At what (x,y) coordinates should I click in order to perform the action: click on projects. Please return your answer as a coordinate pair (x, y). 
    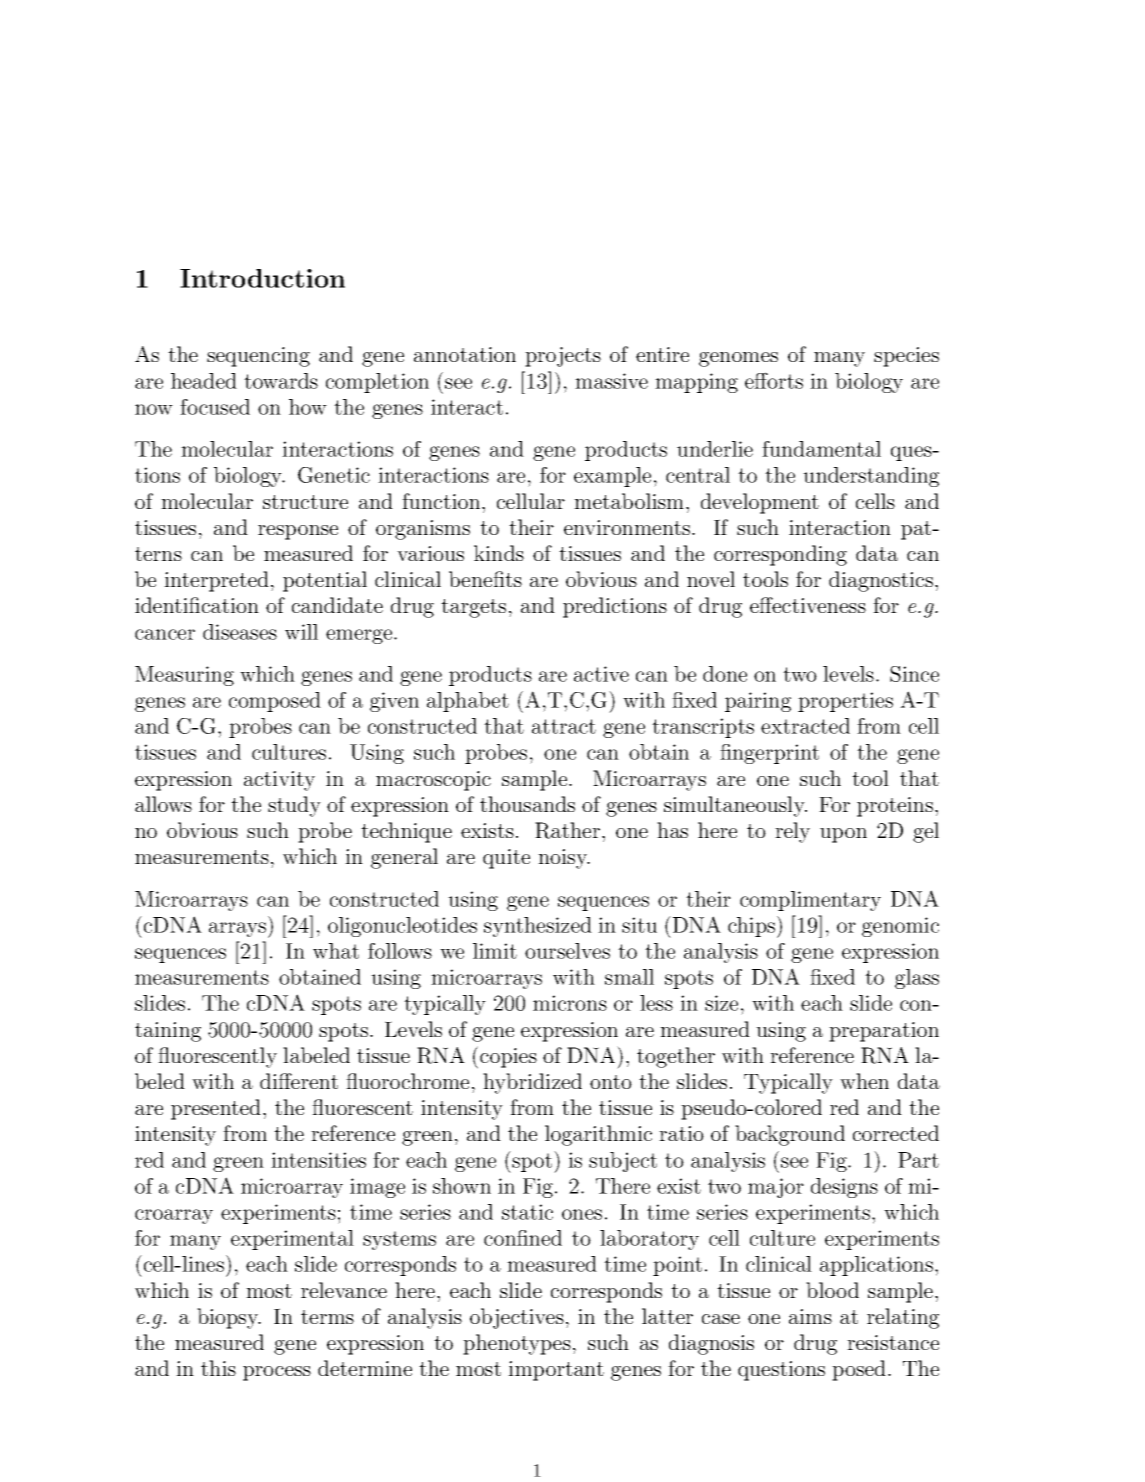
    Looking at the image, I should click on (563, 357).
